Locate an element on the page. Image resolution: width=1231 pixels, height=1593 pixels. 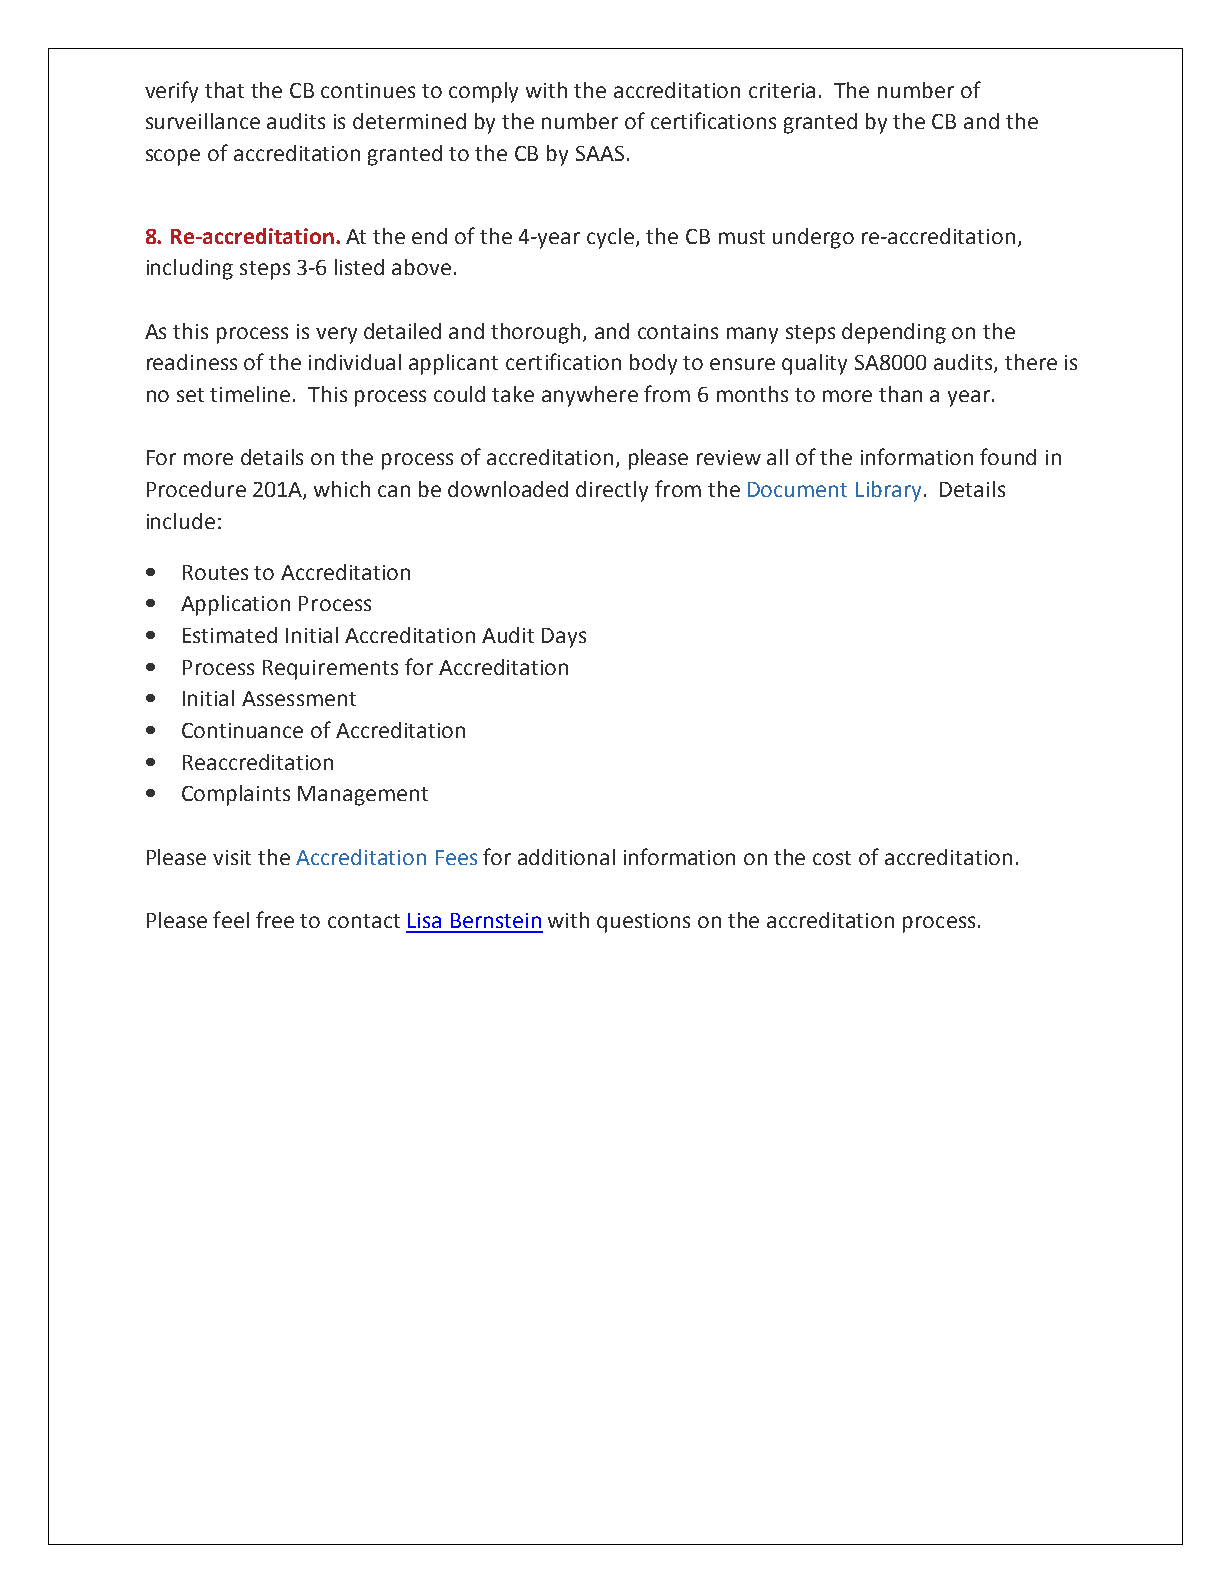
Library is located at coordinates (888, 491).
